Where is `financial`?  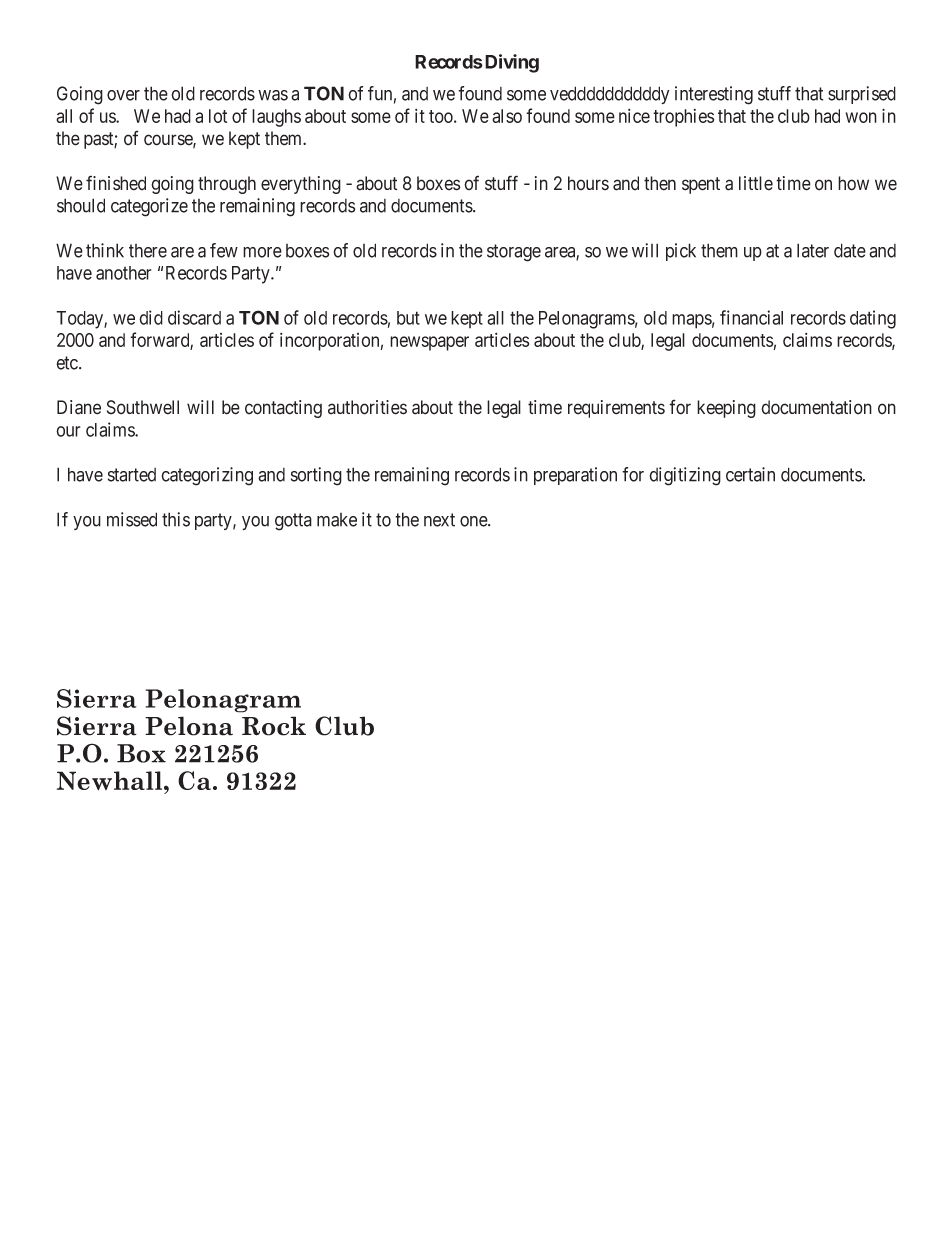
financial is located at coordinates (751, 317).
